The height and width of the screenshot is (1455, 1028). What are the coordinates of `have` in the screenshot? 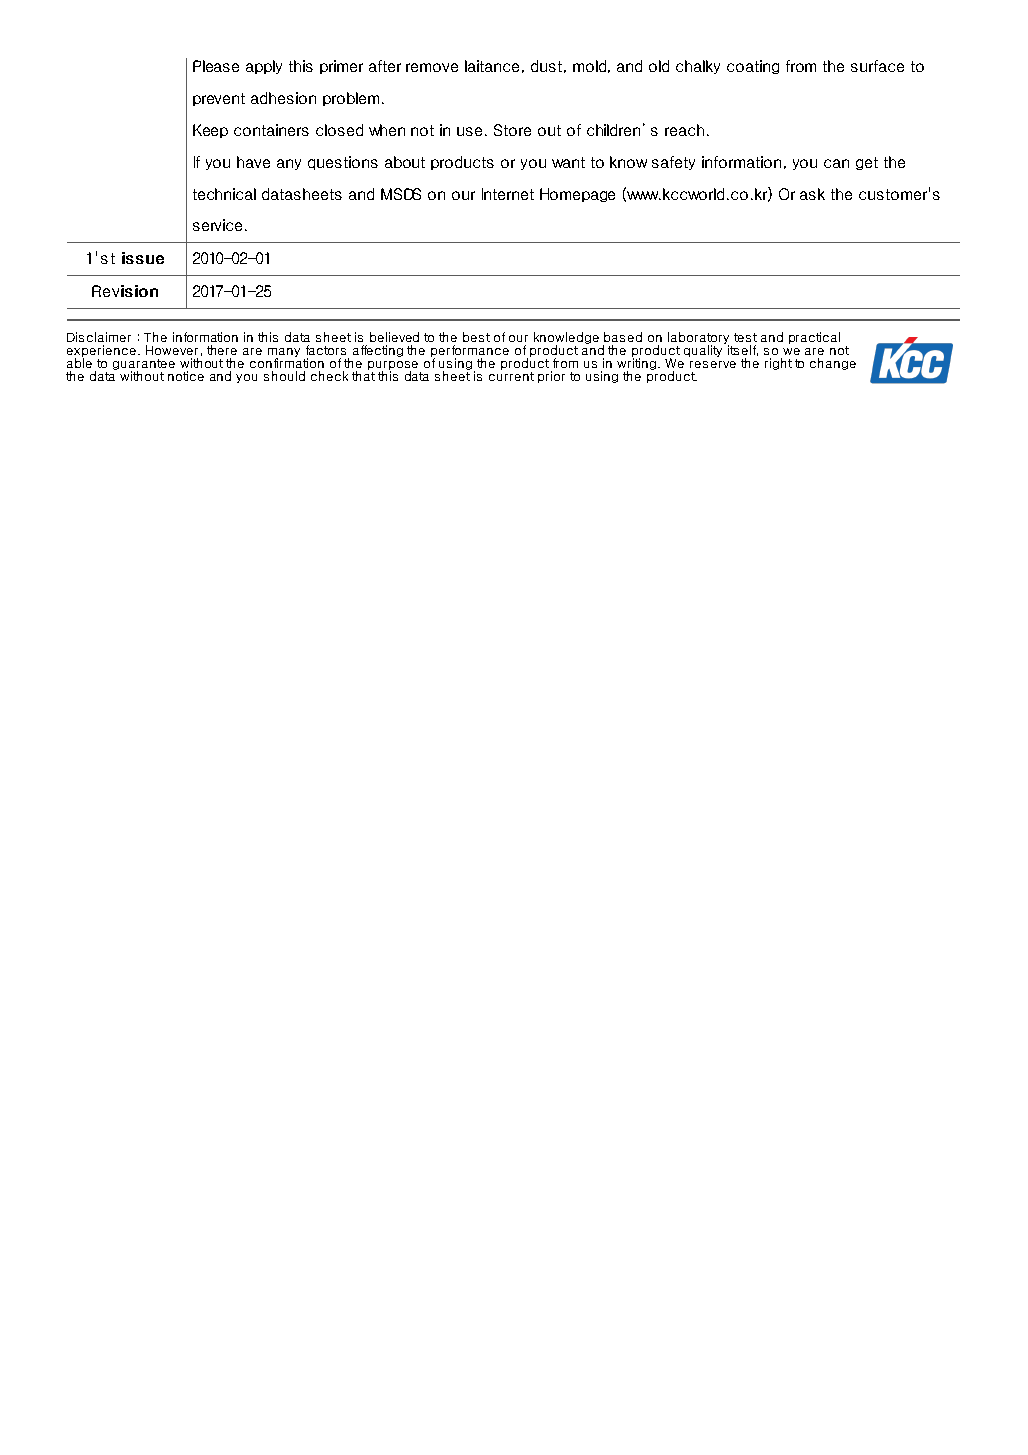 It's located at (253, 162).
